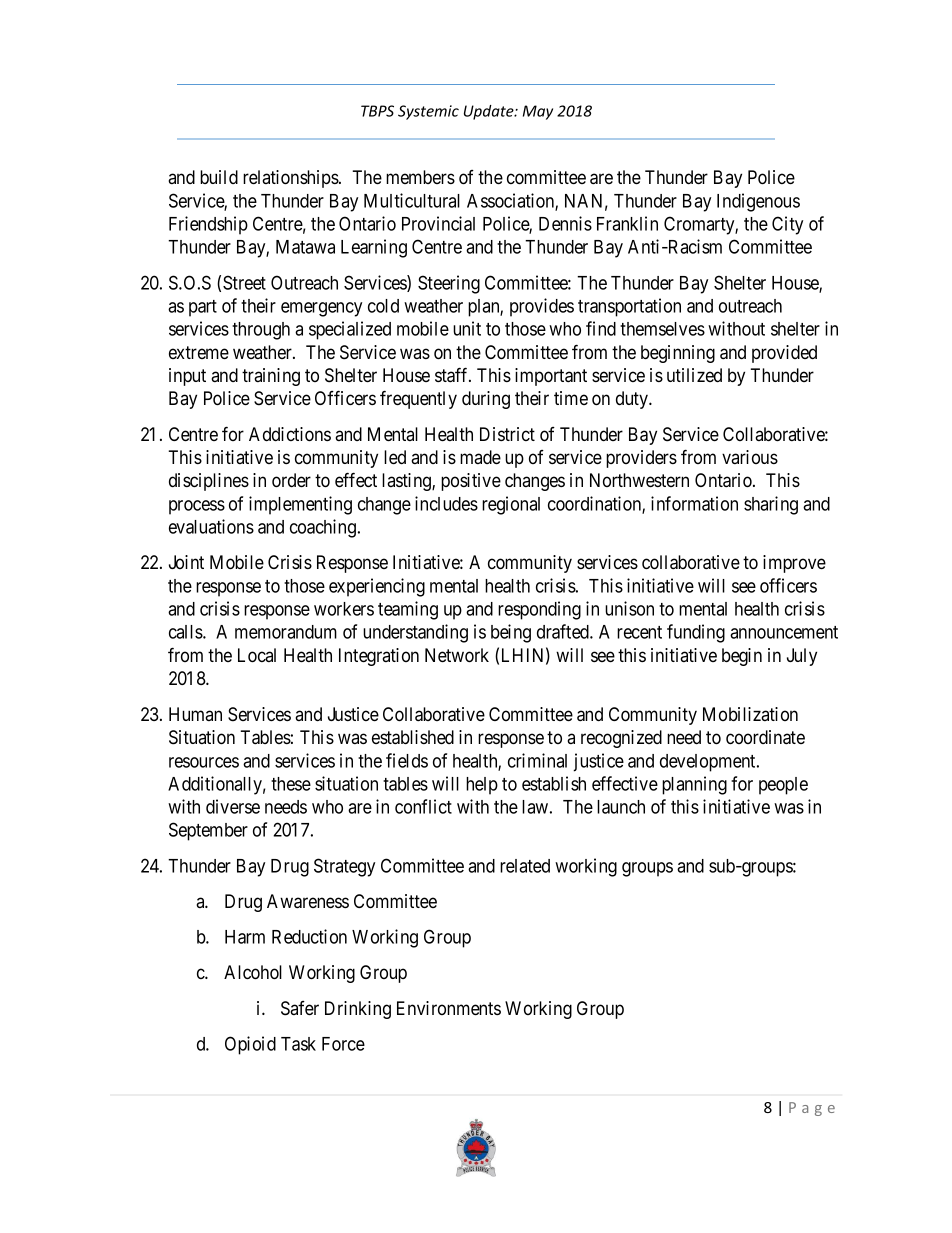 This screenshot has width=952, height=1233. What do you see at coordinates (539, 610) in the screenshot?
I see `responding` at bounding box center [539, 610].
